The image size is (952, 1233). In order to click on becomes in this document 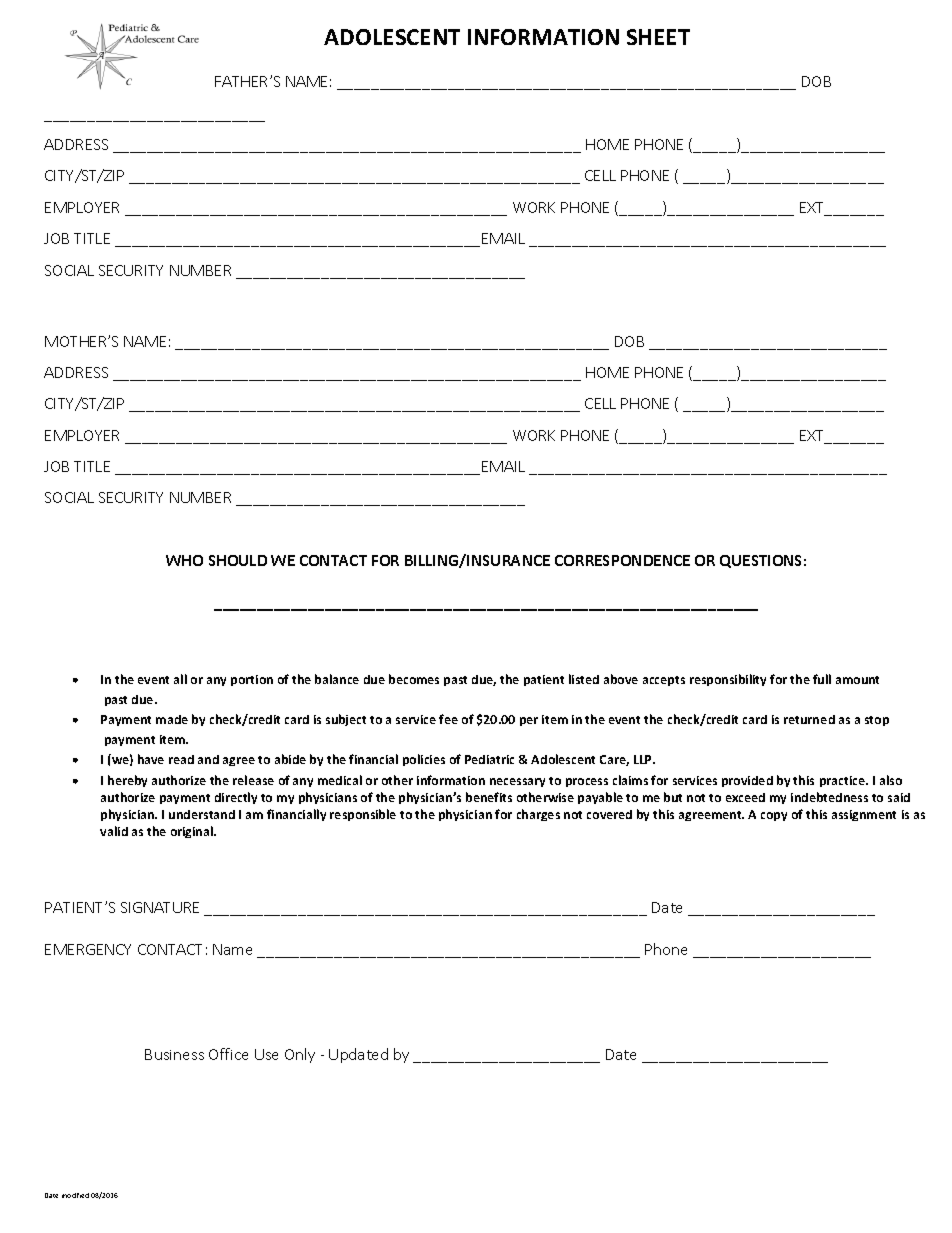, I will do `click(414, 679)`.
